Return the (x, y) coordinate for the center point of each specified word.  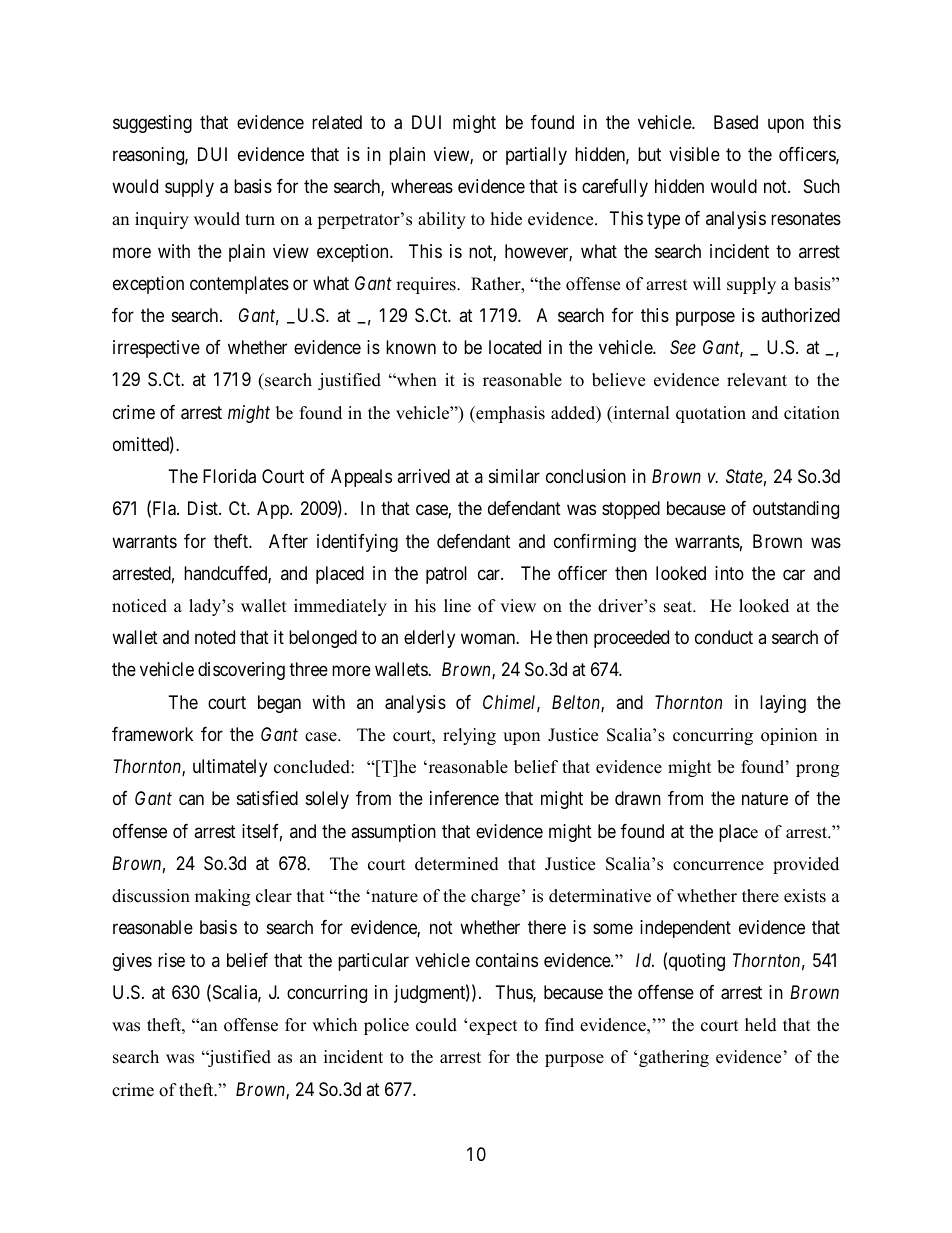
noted (215, 637)
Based (736, 122)
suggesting (152, 124)
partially (536, 156)
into (729, 573)
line (457, 606)
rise (171, 960)
